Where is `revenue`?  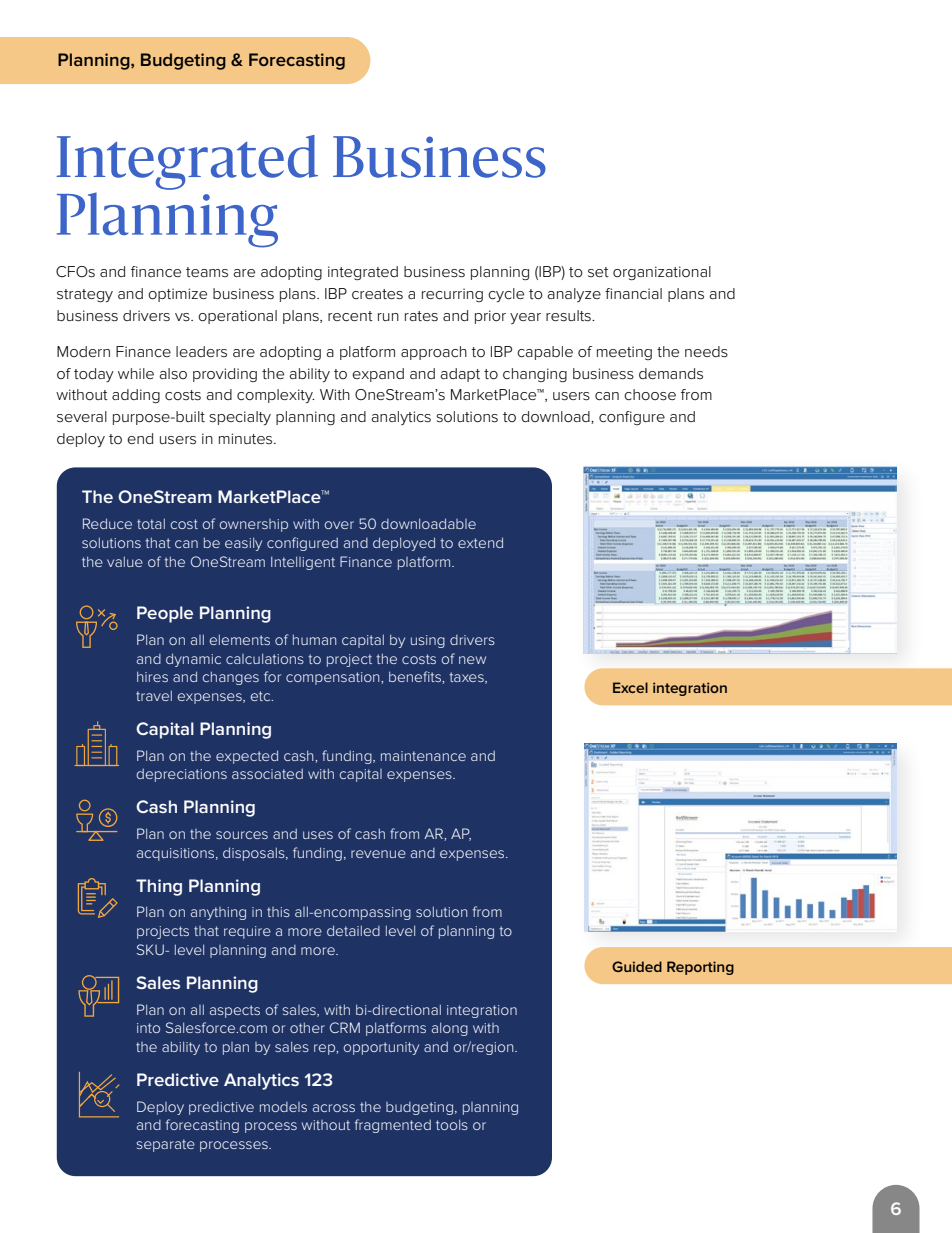
revenue is located at coordinates (378, 854).
